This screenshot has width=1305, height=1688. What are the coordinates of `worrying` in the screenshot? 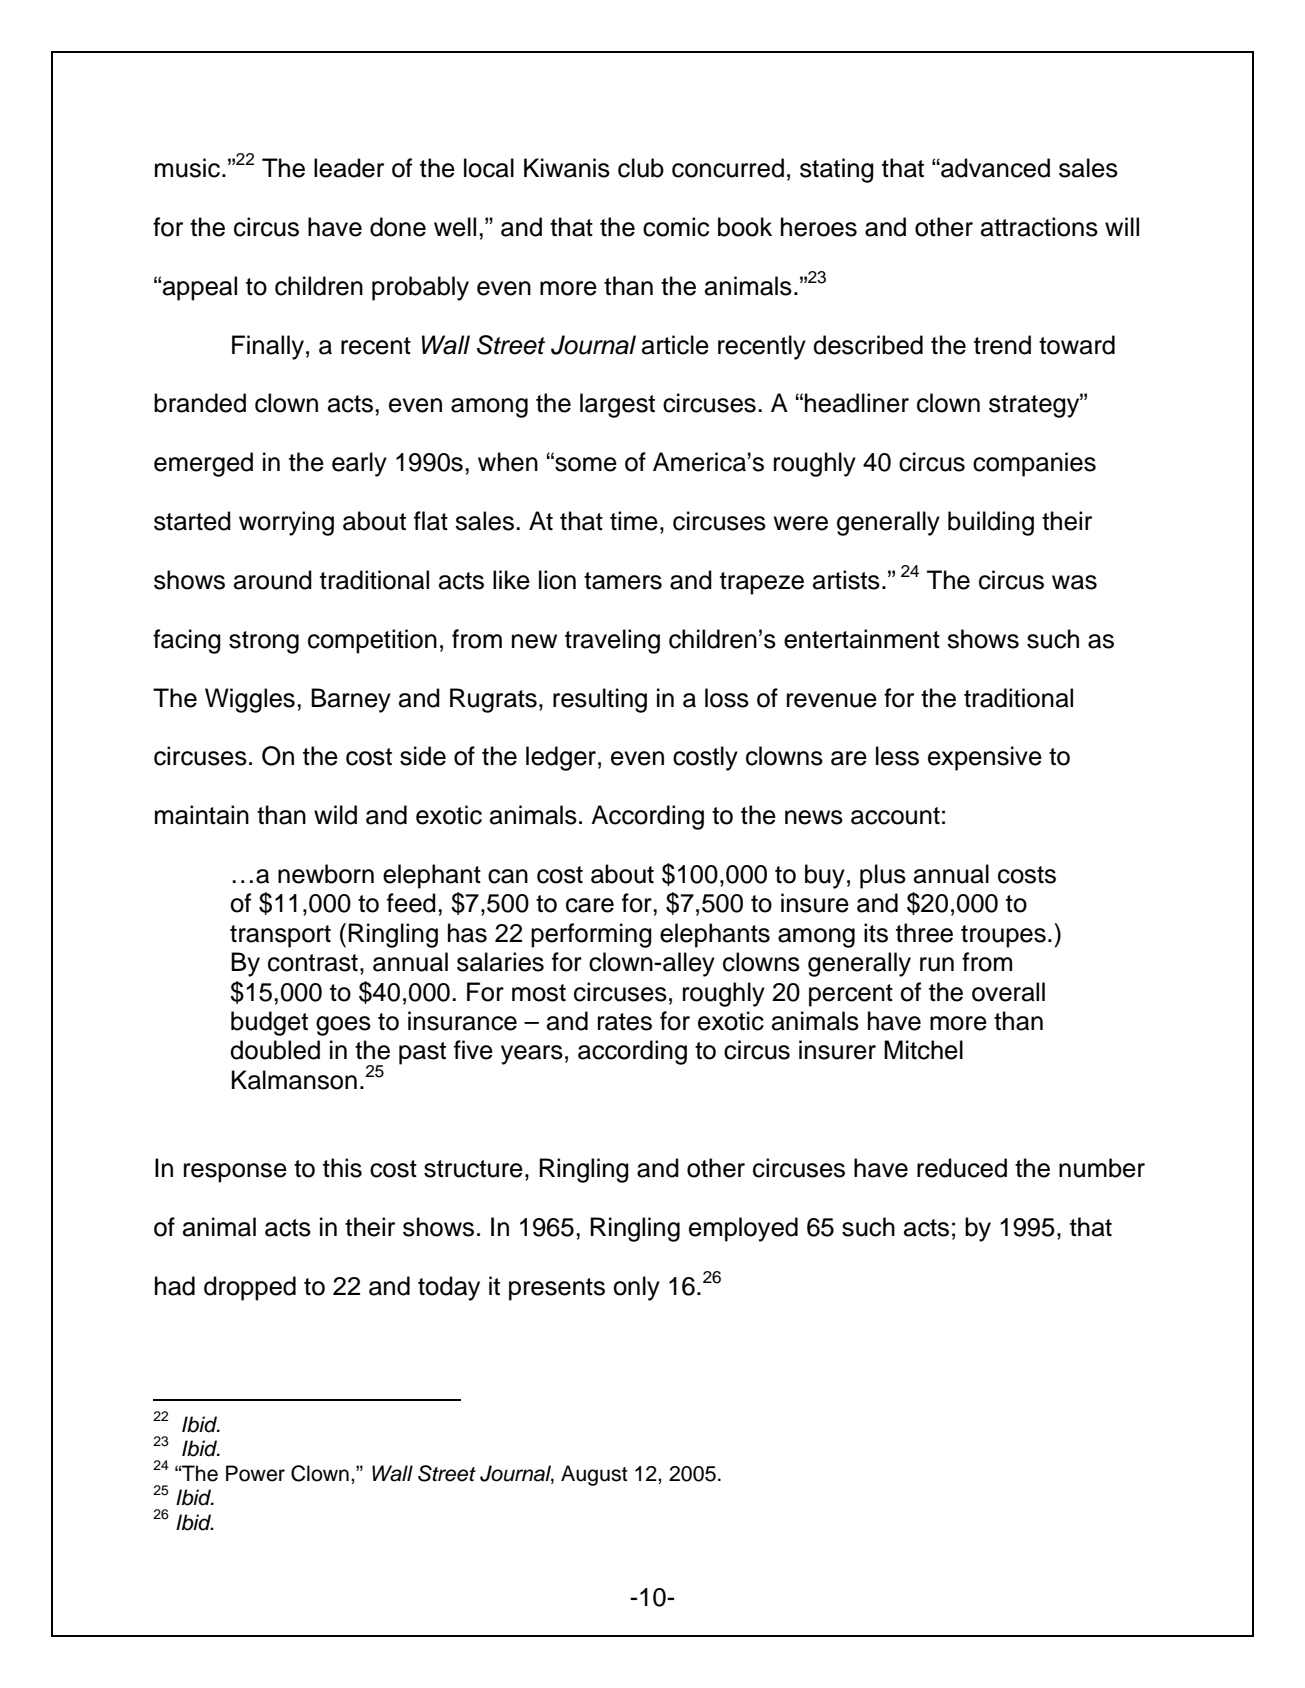 It's located at (286, 523).
